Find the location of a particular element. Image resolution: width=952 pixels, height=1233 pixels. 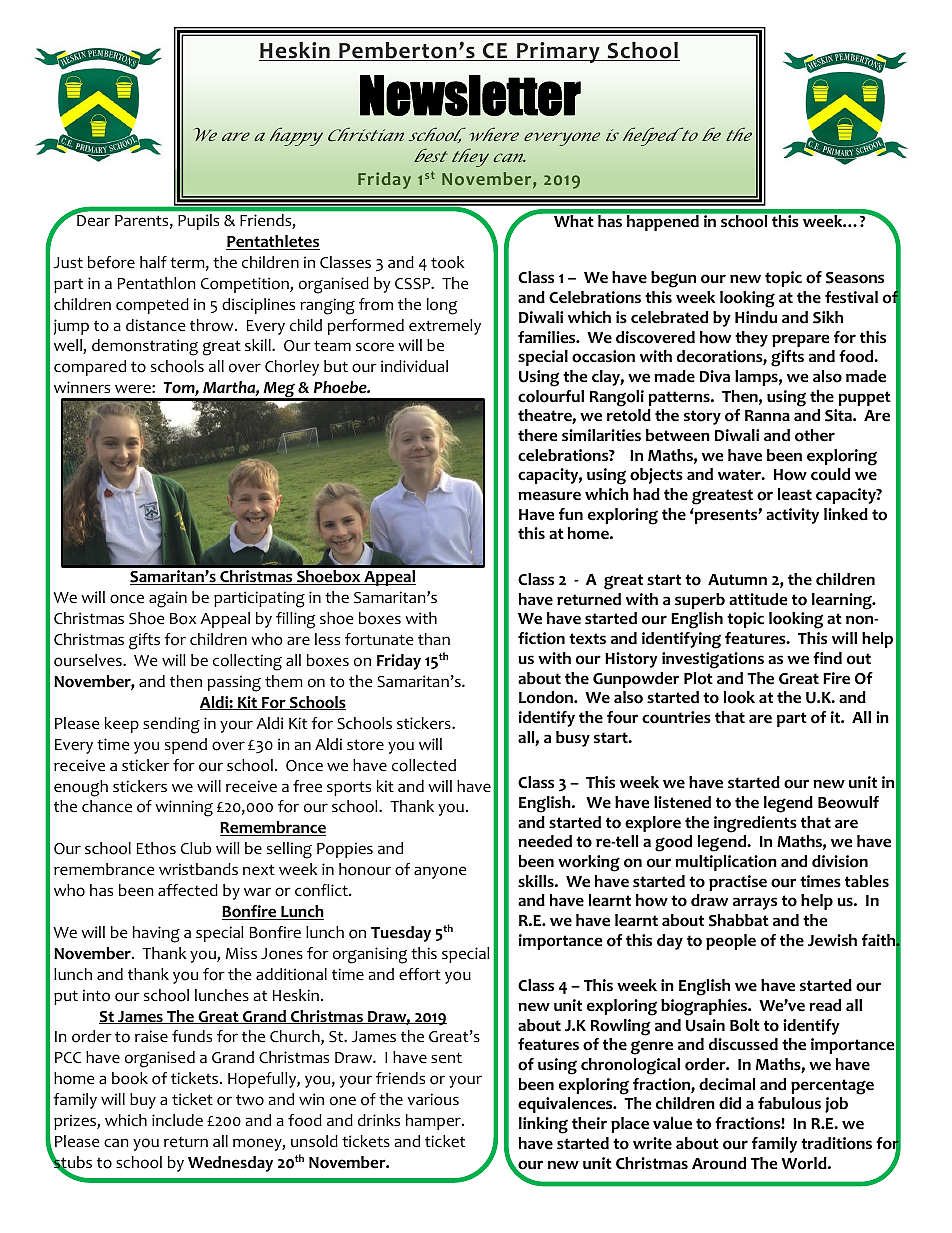

fortunate is located at coordinates (379, 639).
